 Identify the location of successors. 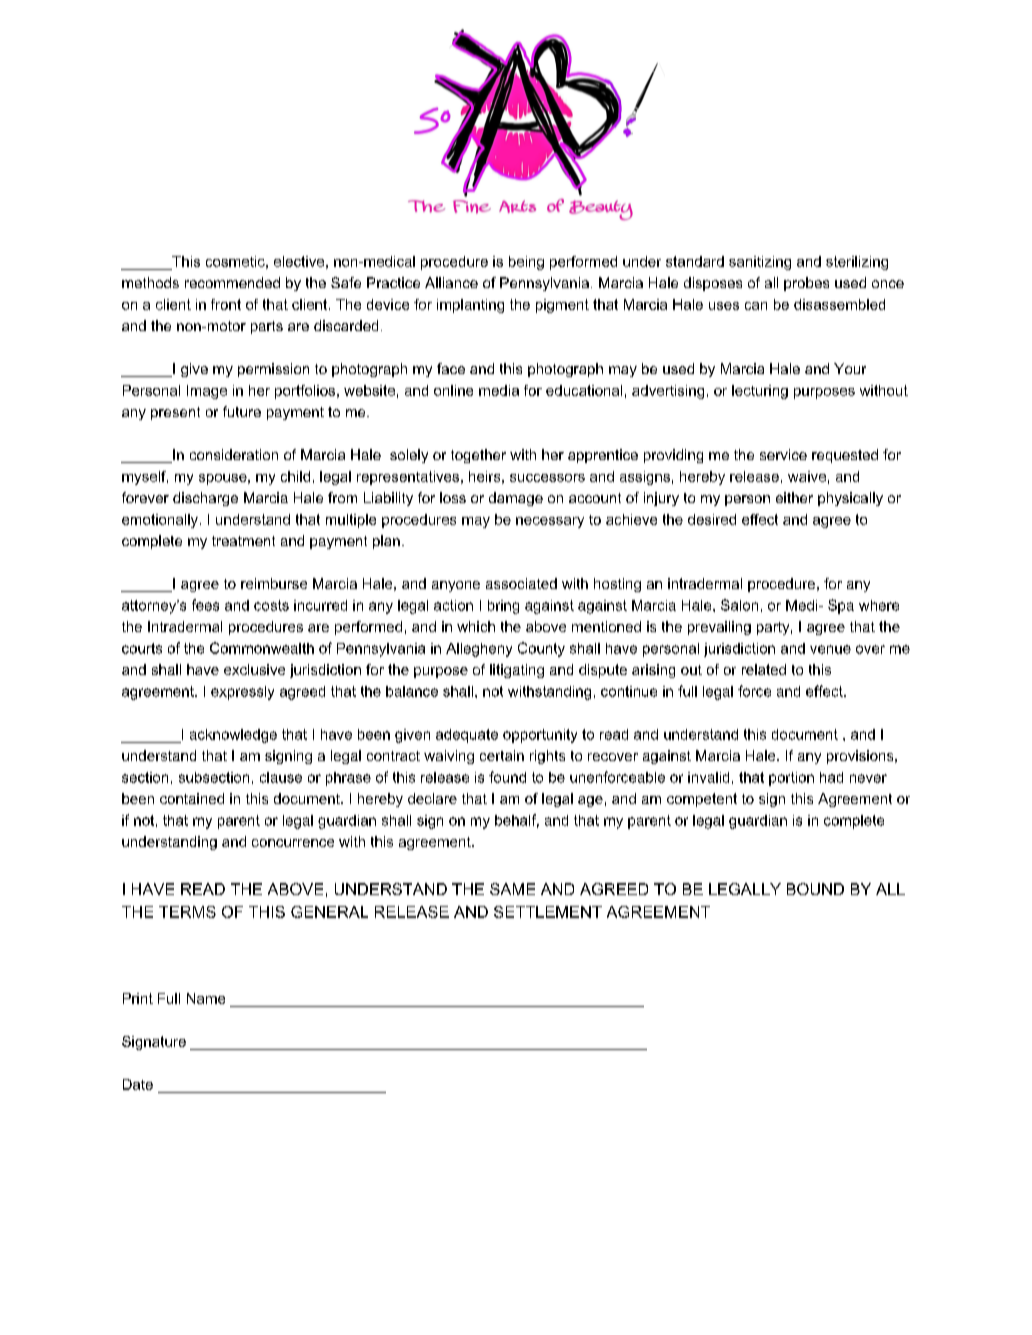
(547, 478).
